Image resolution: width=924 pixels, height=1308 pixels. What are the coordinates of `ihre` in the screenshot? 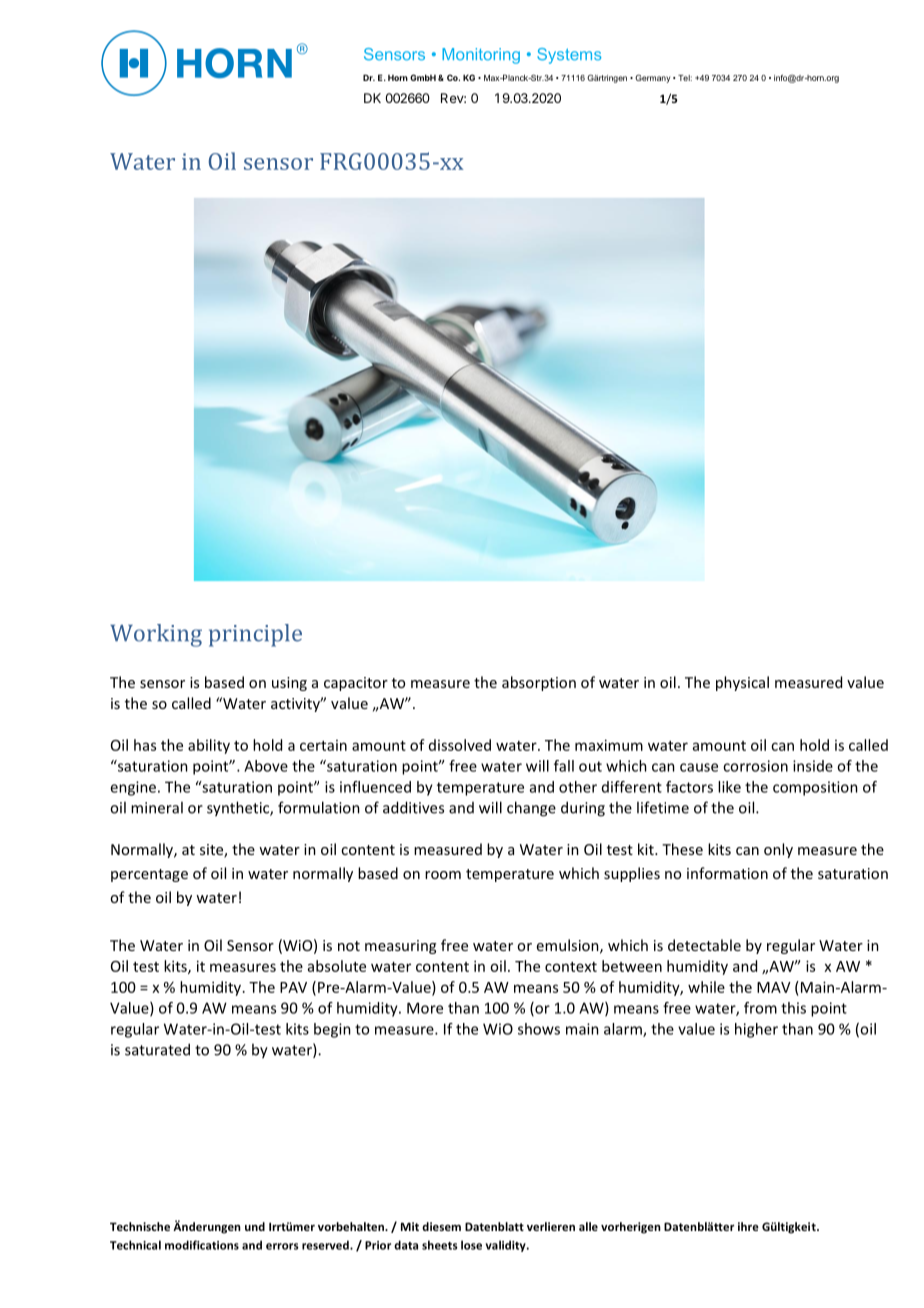 It's located at (748, 1226).
